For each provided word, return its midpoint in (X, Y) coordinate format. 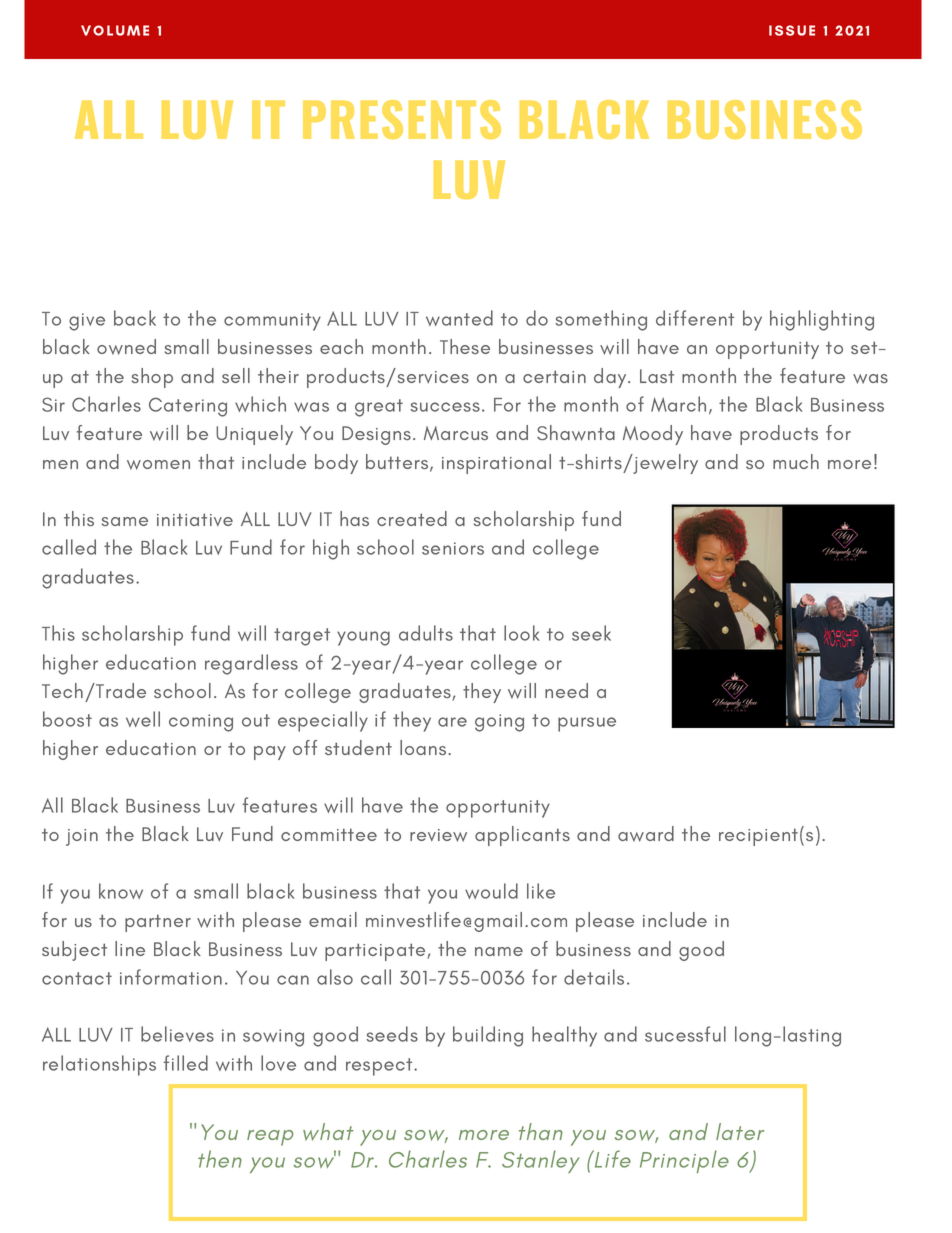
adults (426, 633)
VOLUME (115, 30)
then (220, 1159)
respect (380, 1067)
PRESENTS (402, 119)
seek (591, 633)
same (125, 521)
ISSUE (792, 30)
